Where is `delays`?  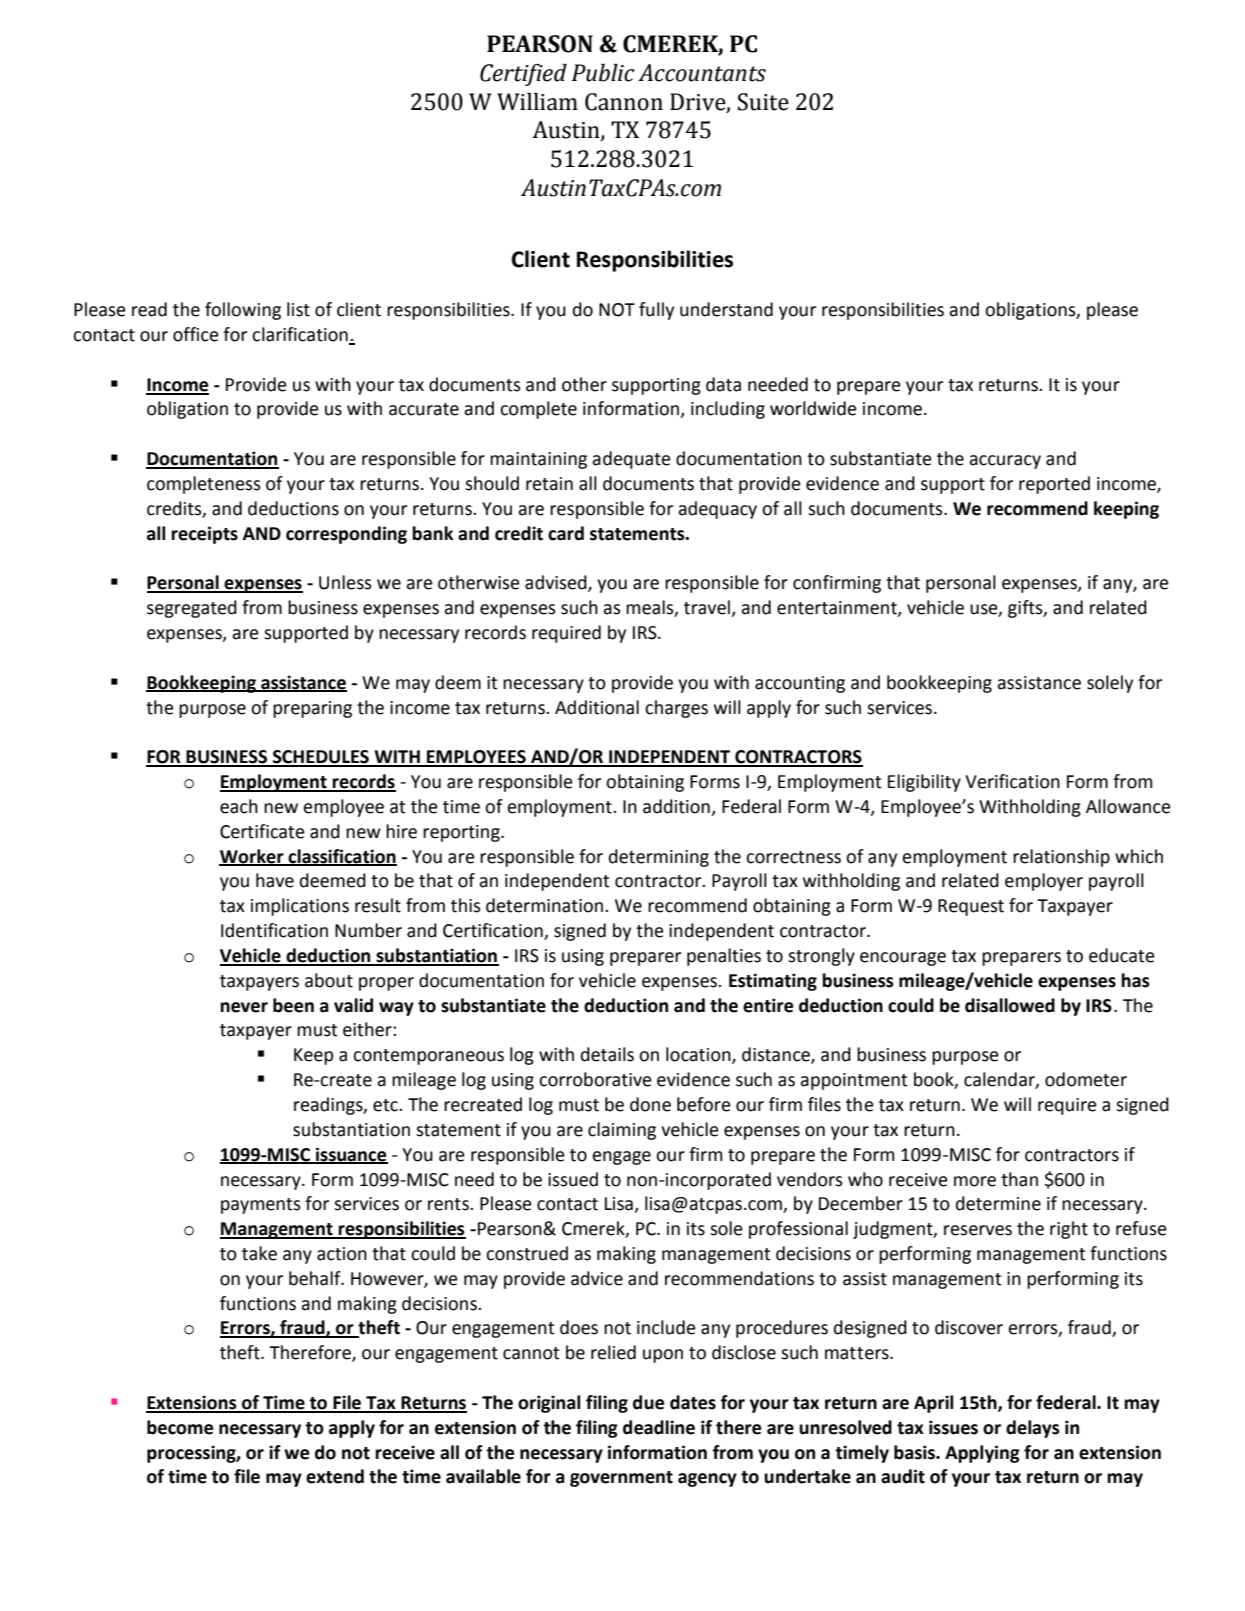 delays is located at coordinates (1033, 1429).
